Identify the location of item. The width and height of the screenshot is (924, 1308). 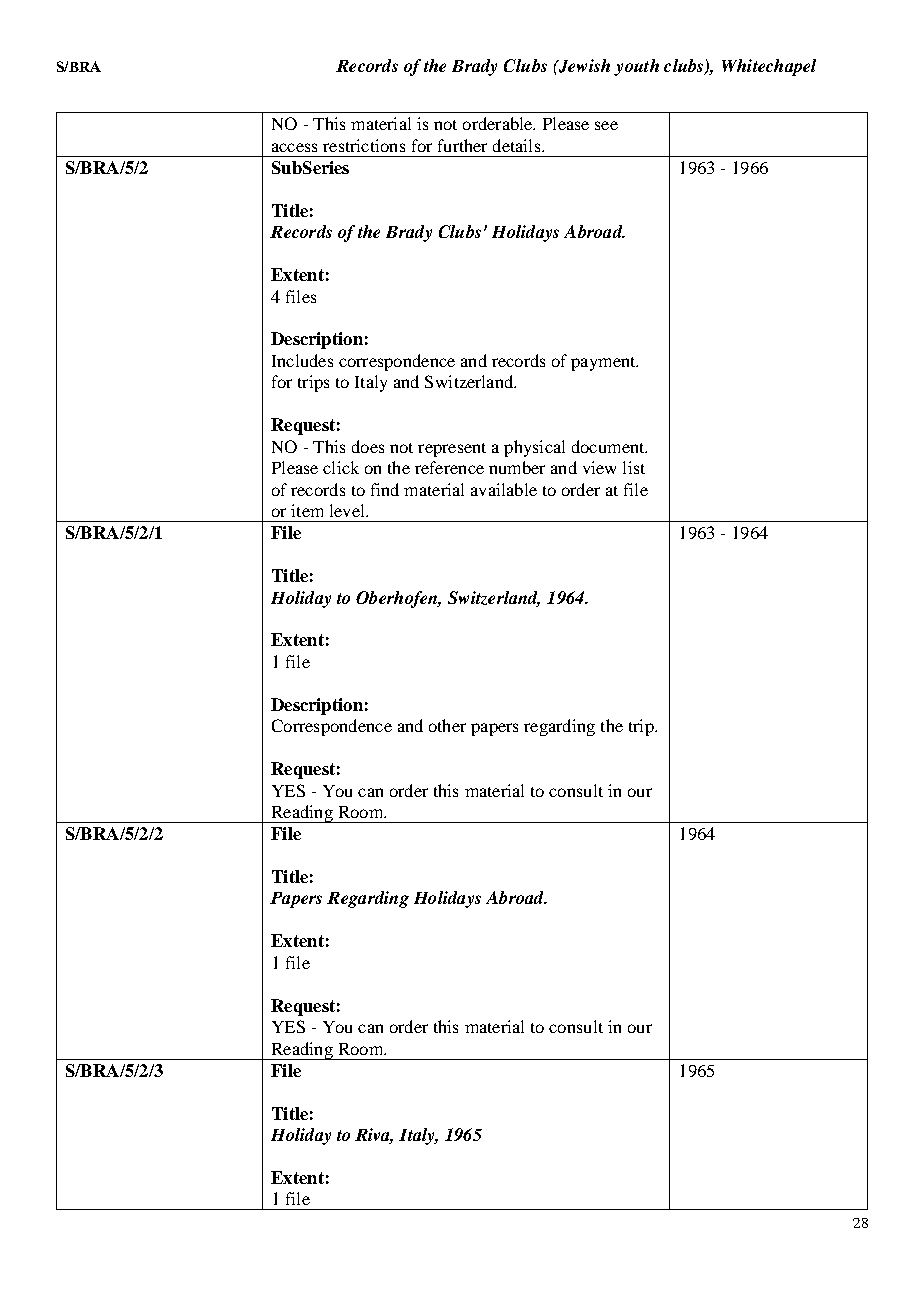
(307, 510).
